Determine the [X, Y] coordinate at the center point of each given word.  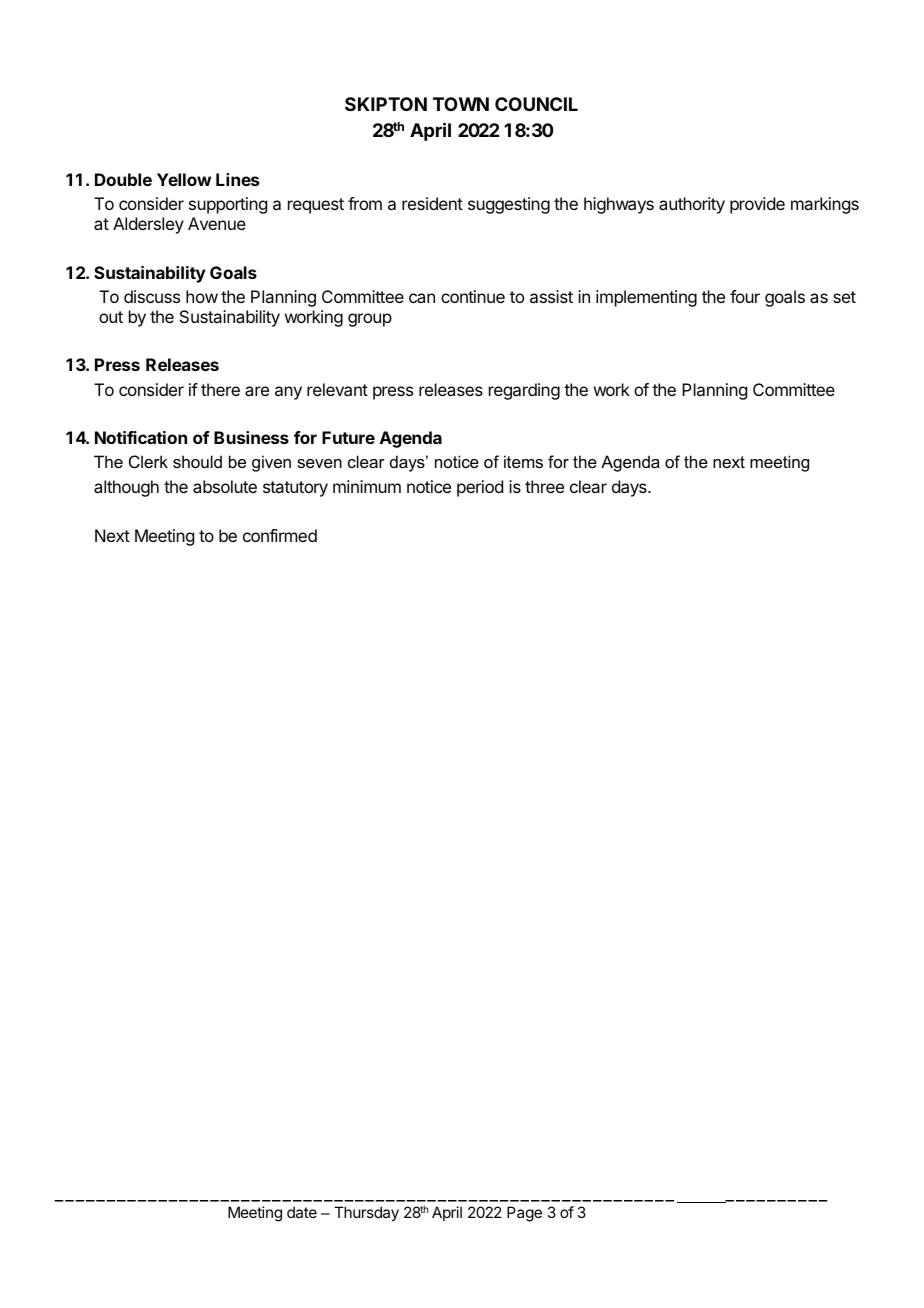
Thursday [366, 1213]
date [302, 1212]
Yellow [184, 179]
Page [524, 1214]
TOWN [461, 104]
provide [757, 205]
